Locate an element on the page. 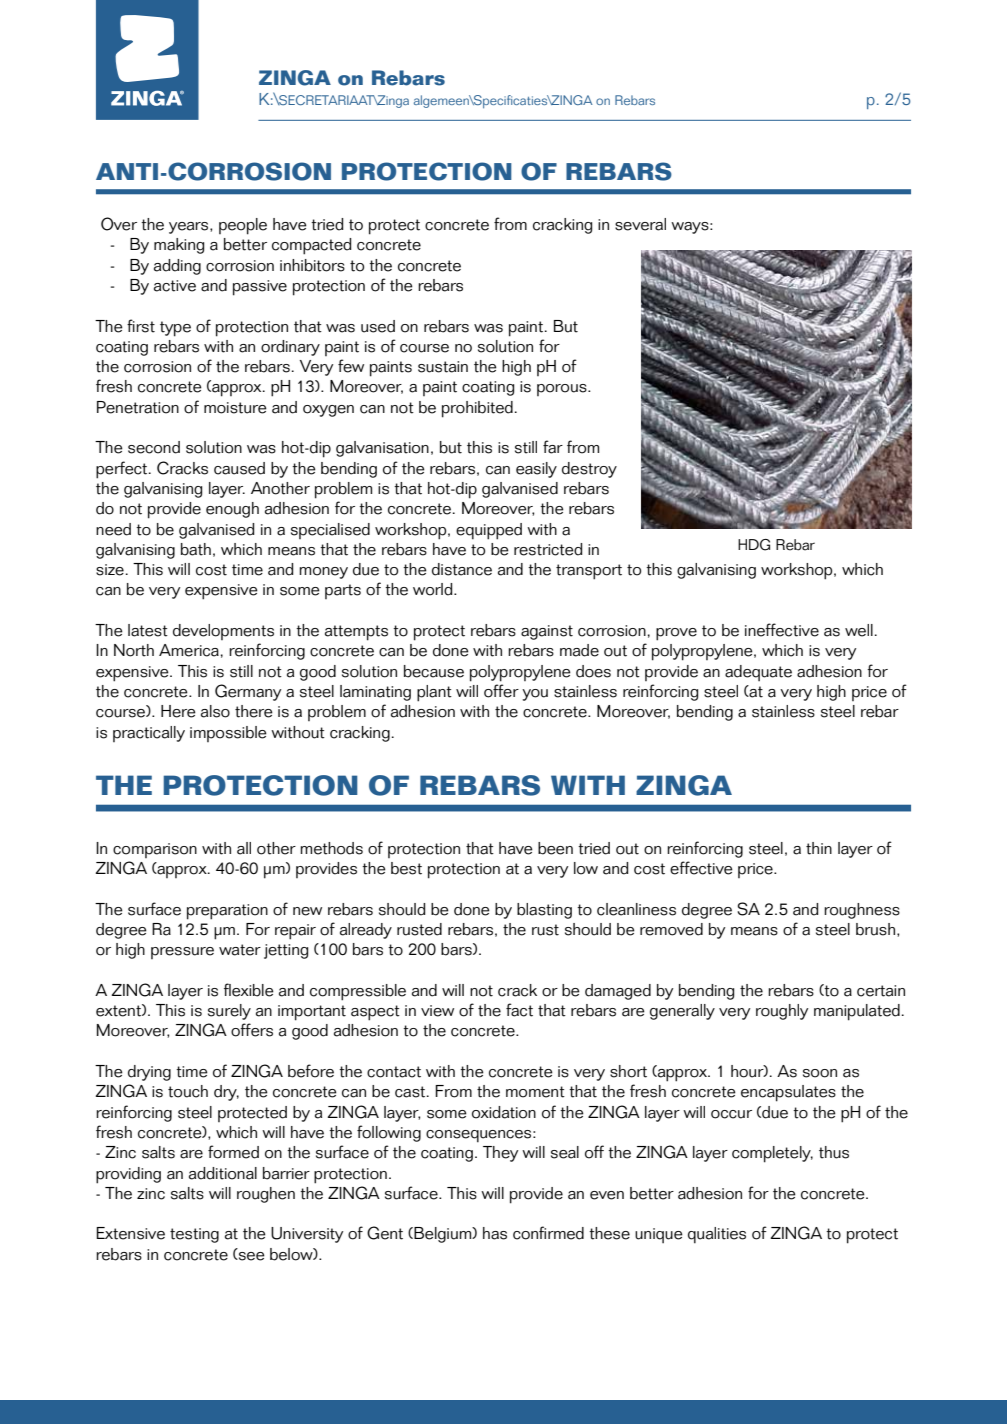  impossible is located at coordinates (228, 734).
